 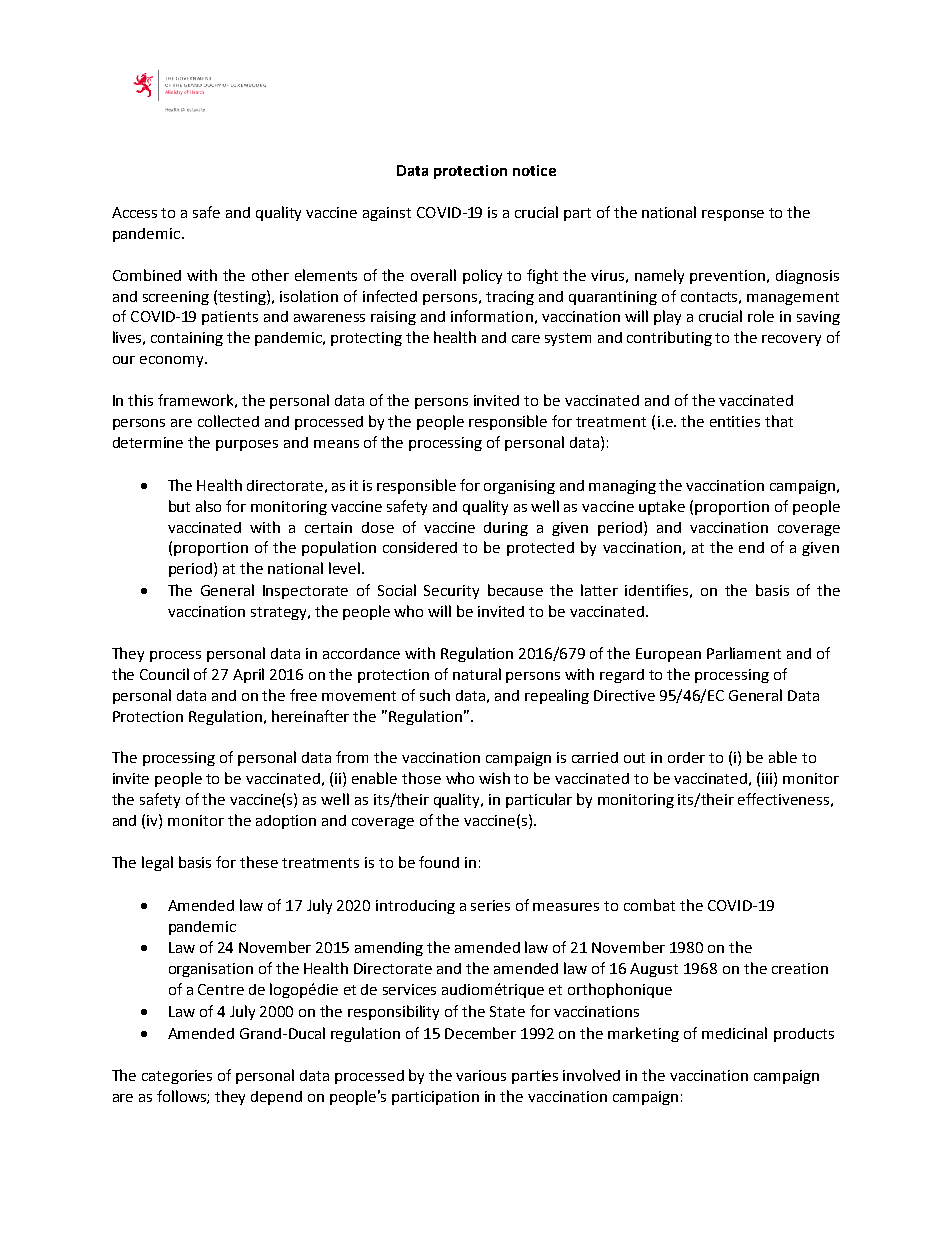 What do you see at coordinates (134, 212) in the screenshot?
I see `Access` at bounding box center [134, 212].
